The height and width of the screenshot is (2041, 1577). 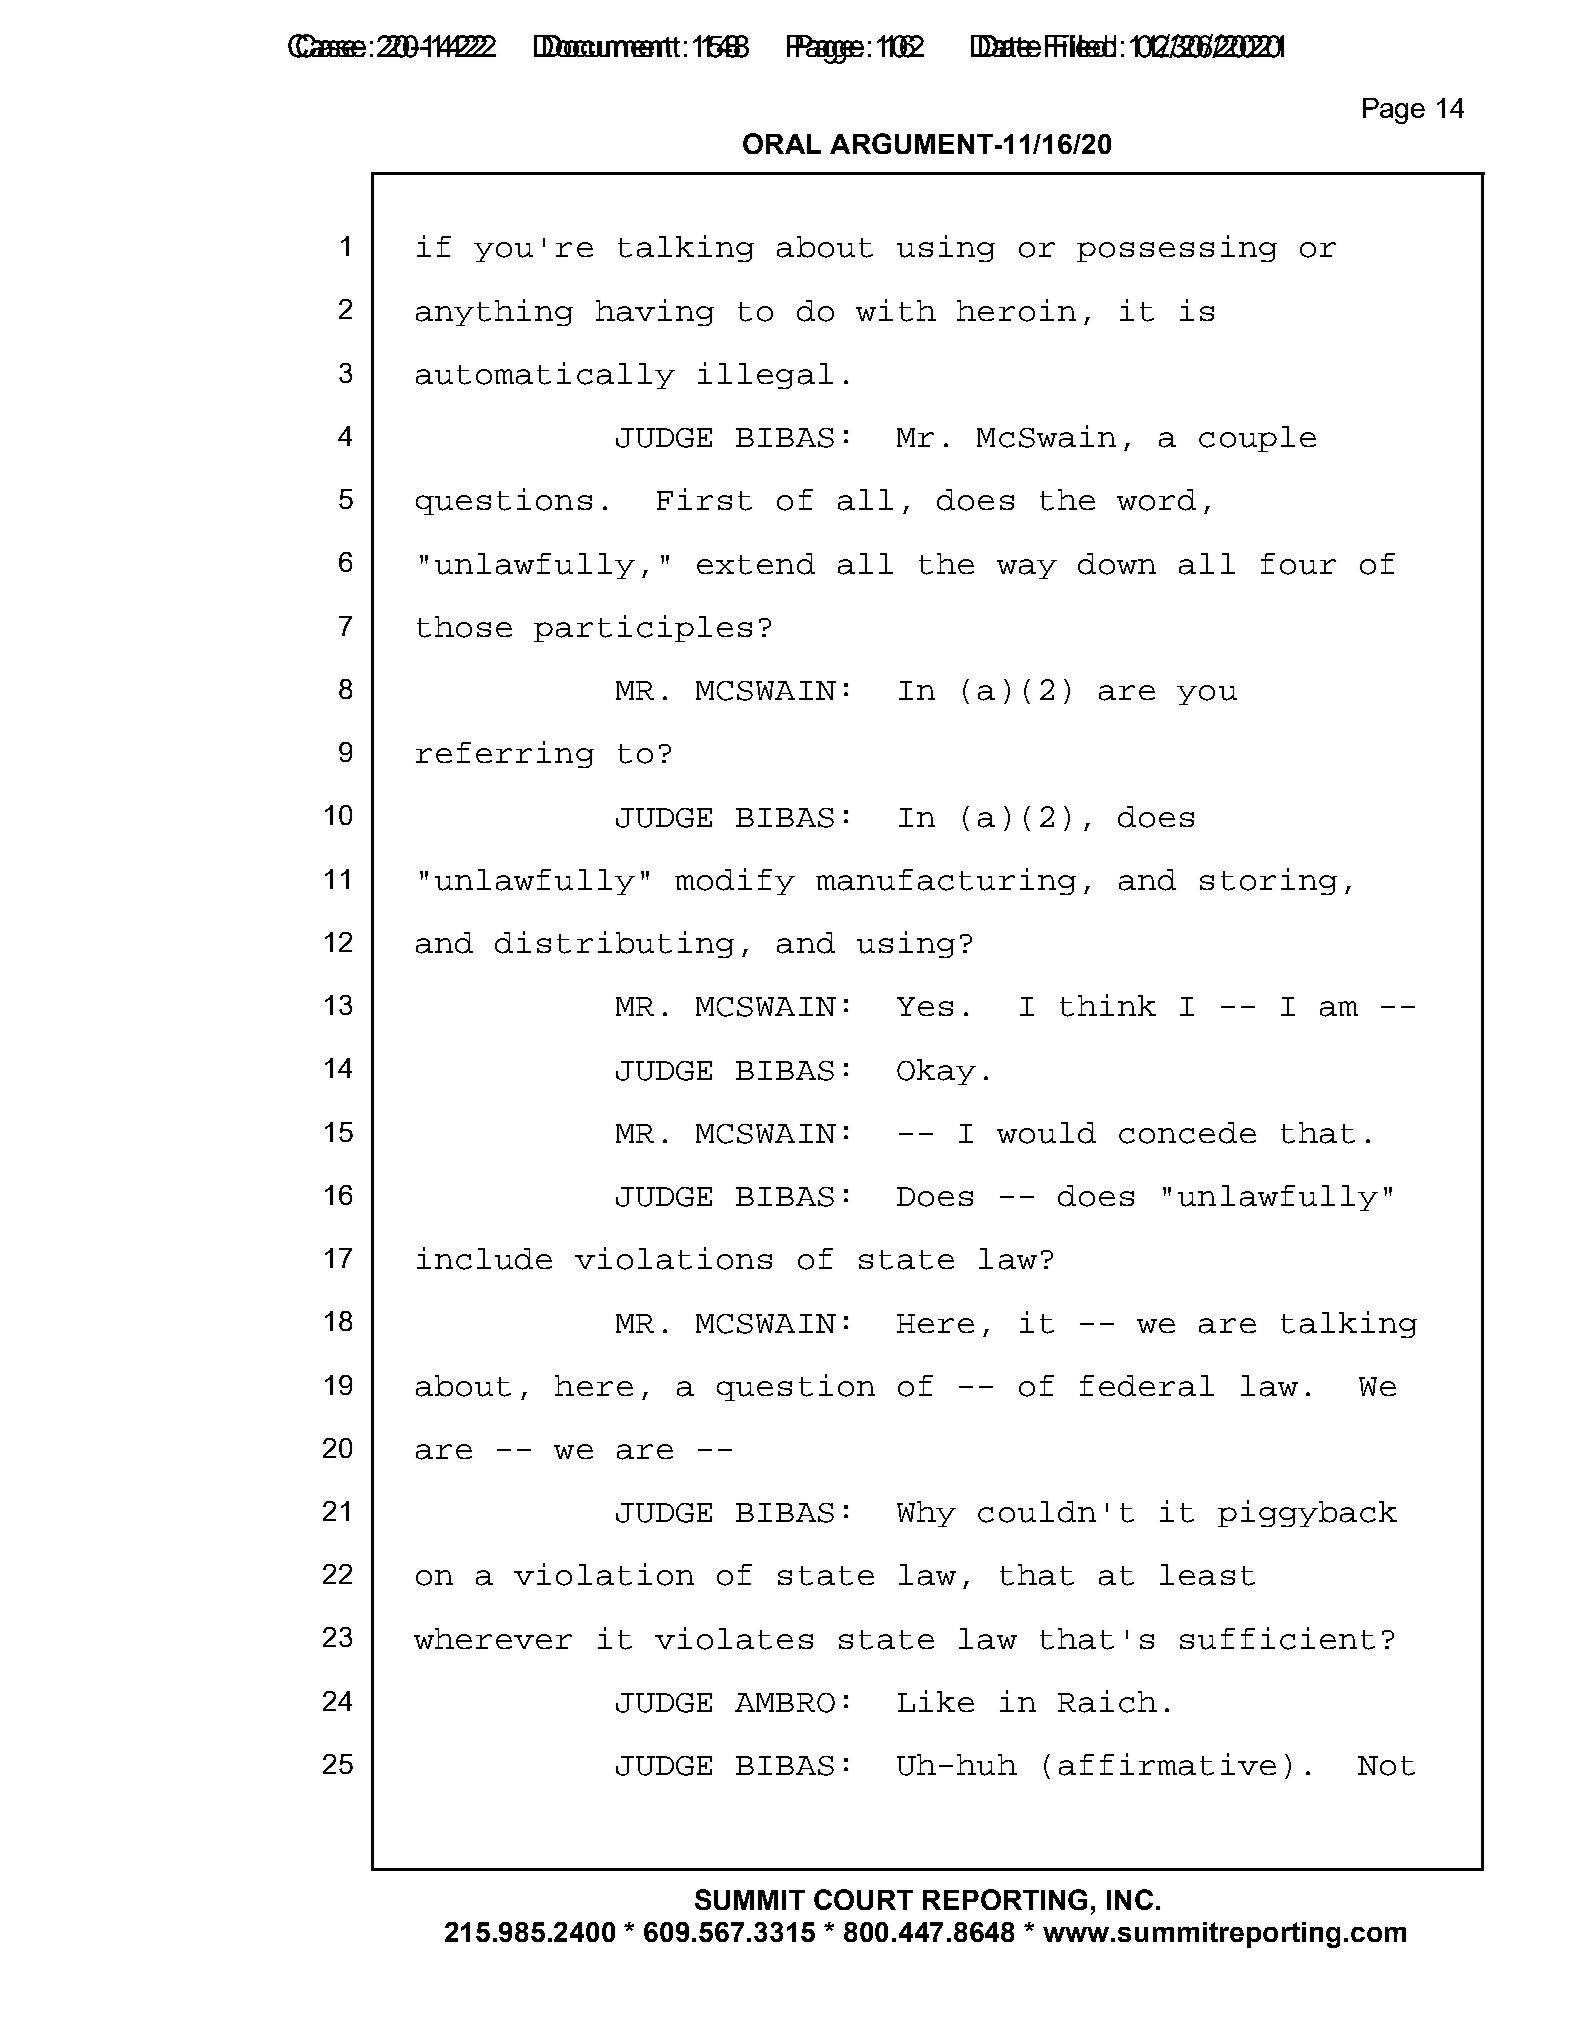 What do you see at coordinates (1307, 1513) in the screenshot?
I see `piggyback` at bounding box center [1307, 1513].
